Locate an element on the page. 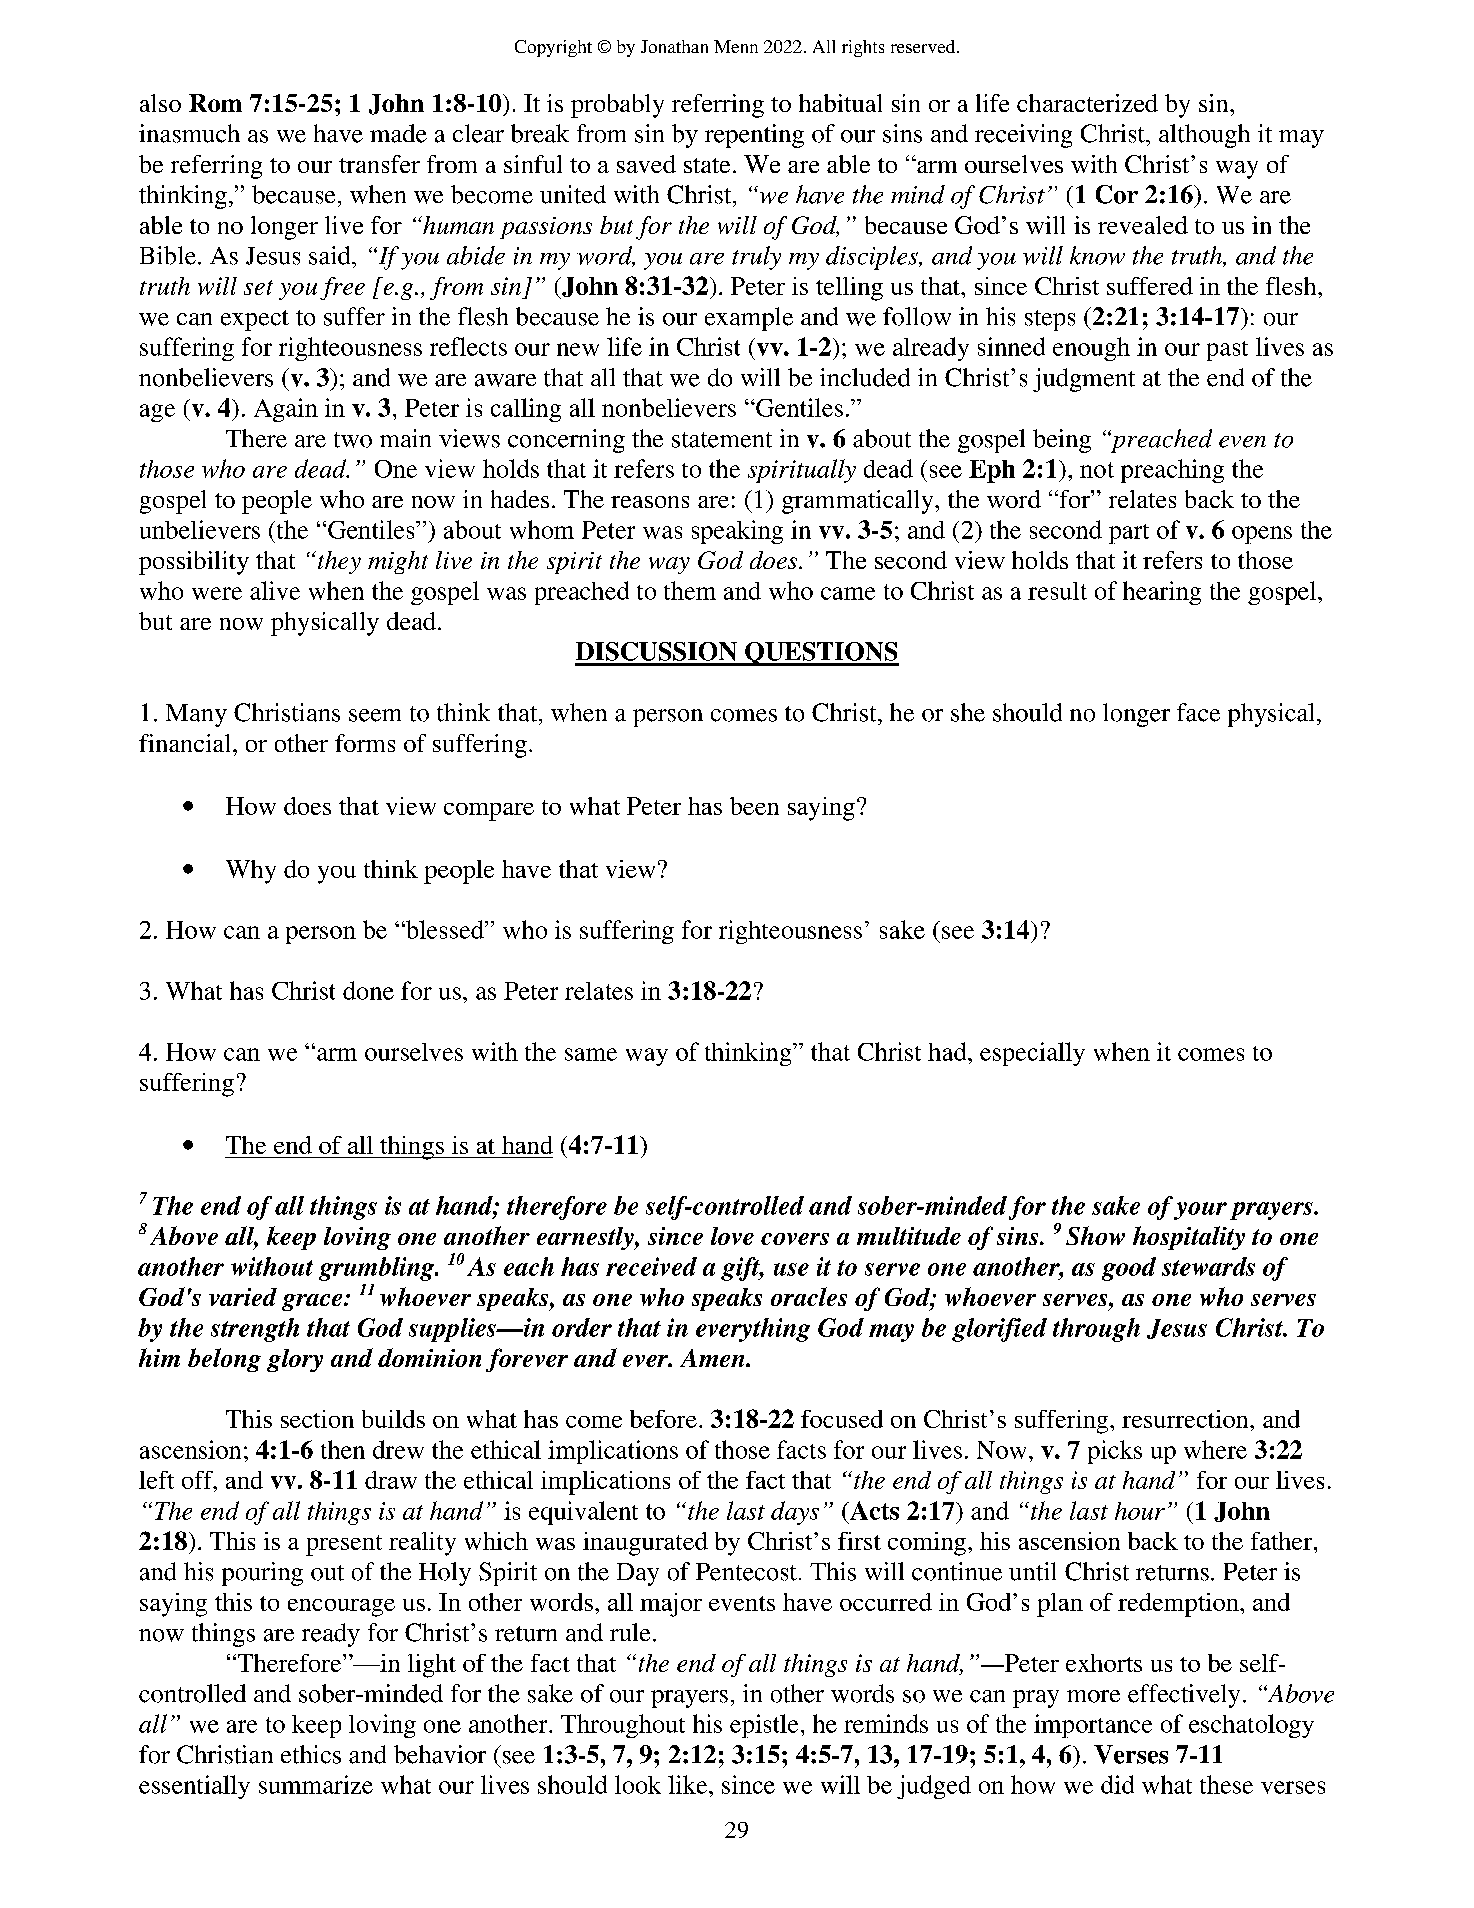  ethics is located at coordinates (311, 1754).
